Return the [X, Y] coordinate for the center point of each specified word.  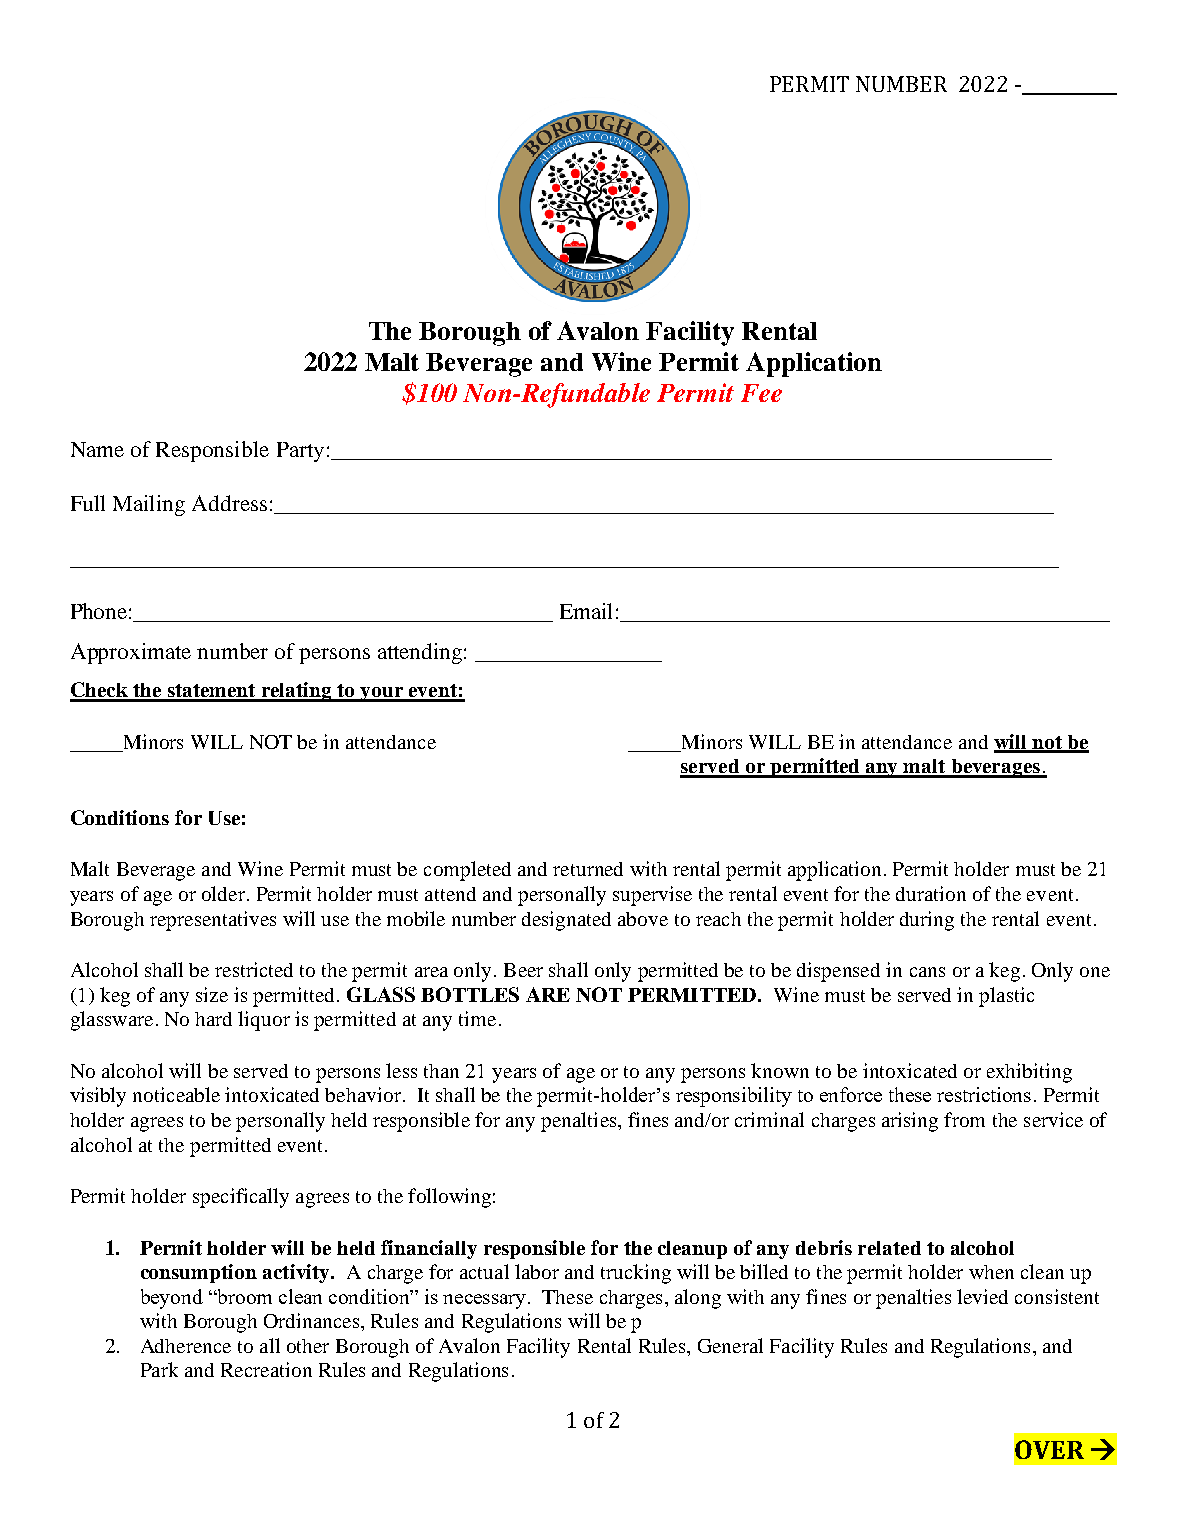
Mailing [149, 505]
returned [588, 869]
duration [931, 893]
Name [97, 449]
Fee [761, 393]
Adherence [186, 1346]
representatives [213, 921]
